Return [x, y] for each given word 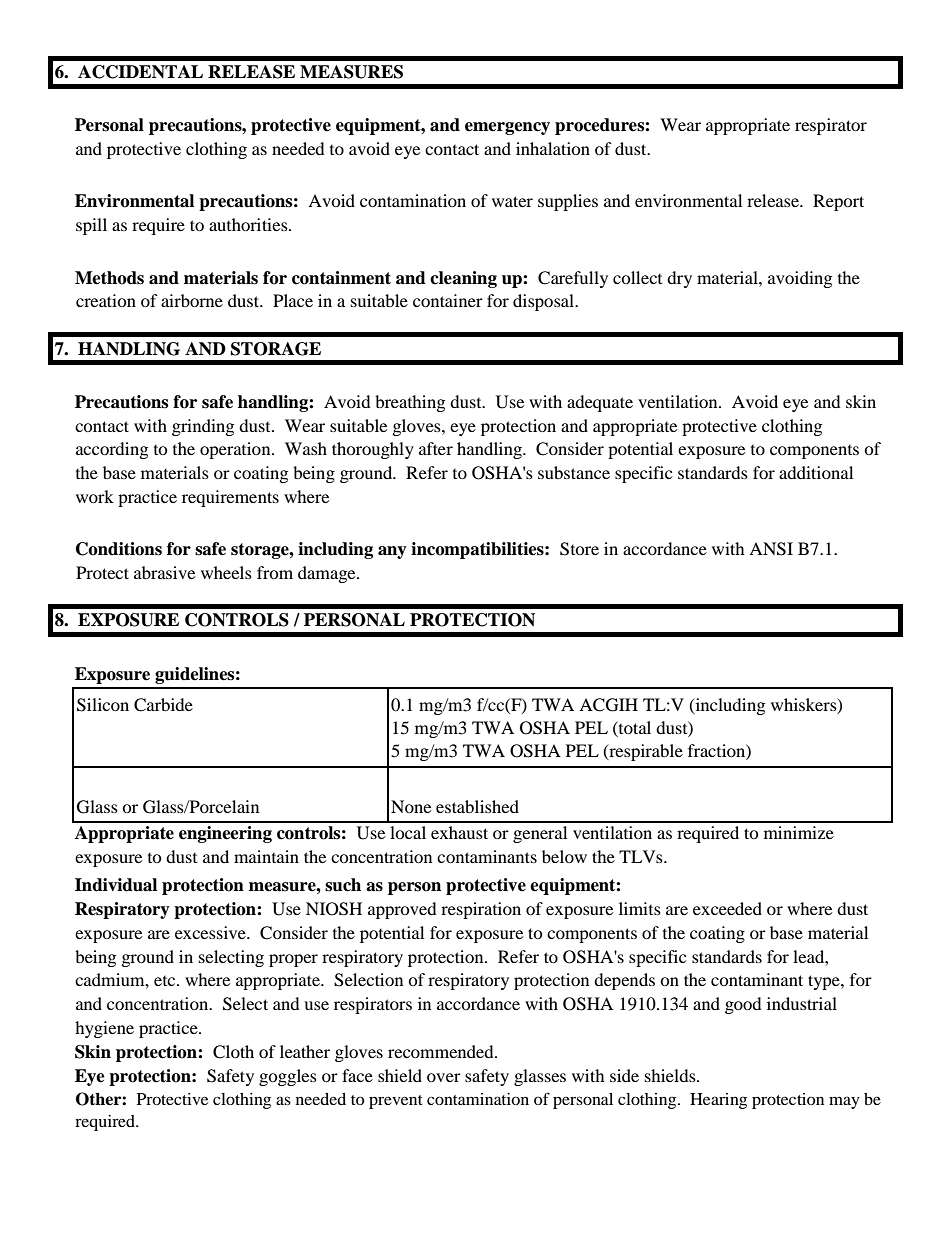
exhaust [459, 832]
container [448, 300]
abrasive [164, 572]
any [392, 552]
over [444, 1077]
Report [838, 202]
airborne [192, 300]
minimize [799, 832]
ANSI [771, 549]
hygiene [104, 1029]
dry [679, 279]
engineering [225, 834]
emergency [507, 128]
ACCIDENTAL [140, 72]
